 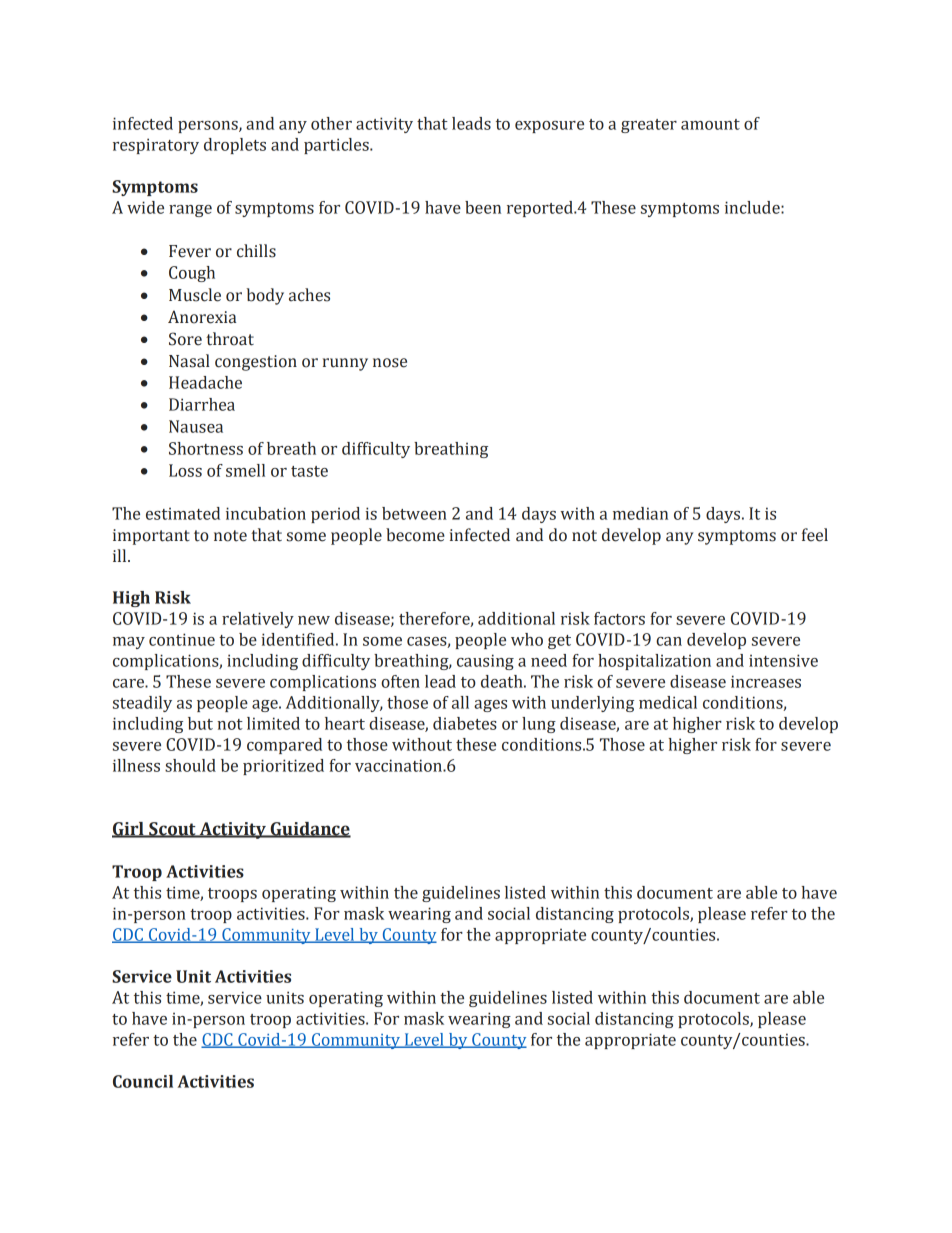 What do you see at coordinates (143, 1081) in the screenshot?
I see `Council` at bounding box center [143, 1081].
